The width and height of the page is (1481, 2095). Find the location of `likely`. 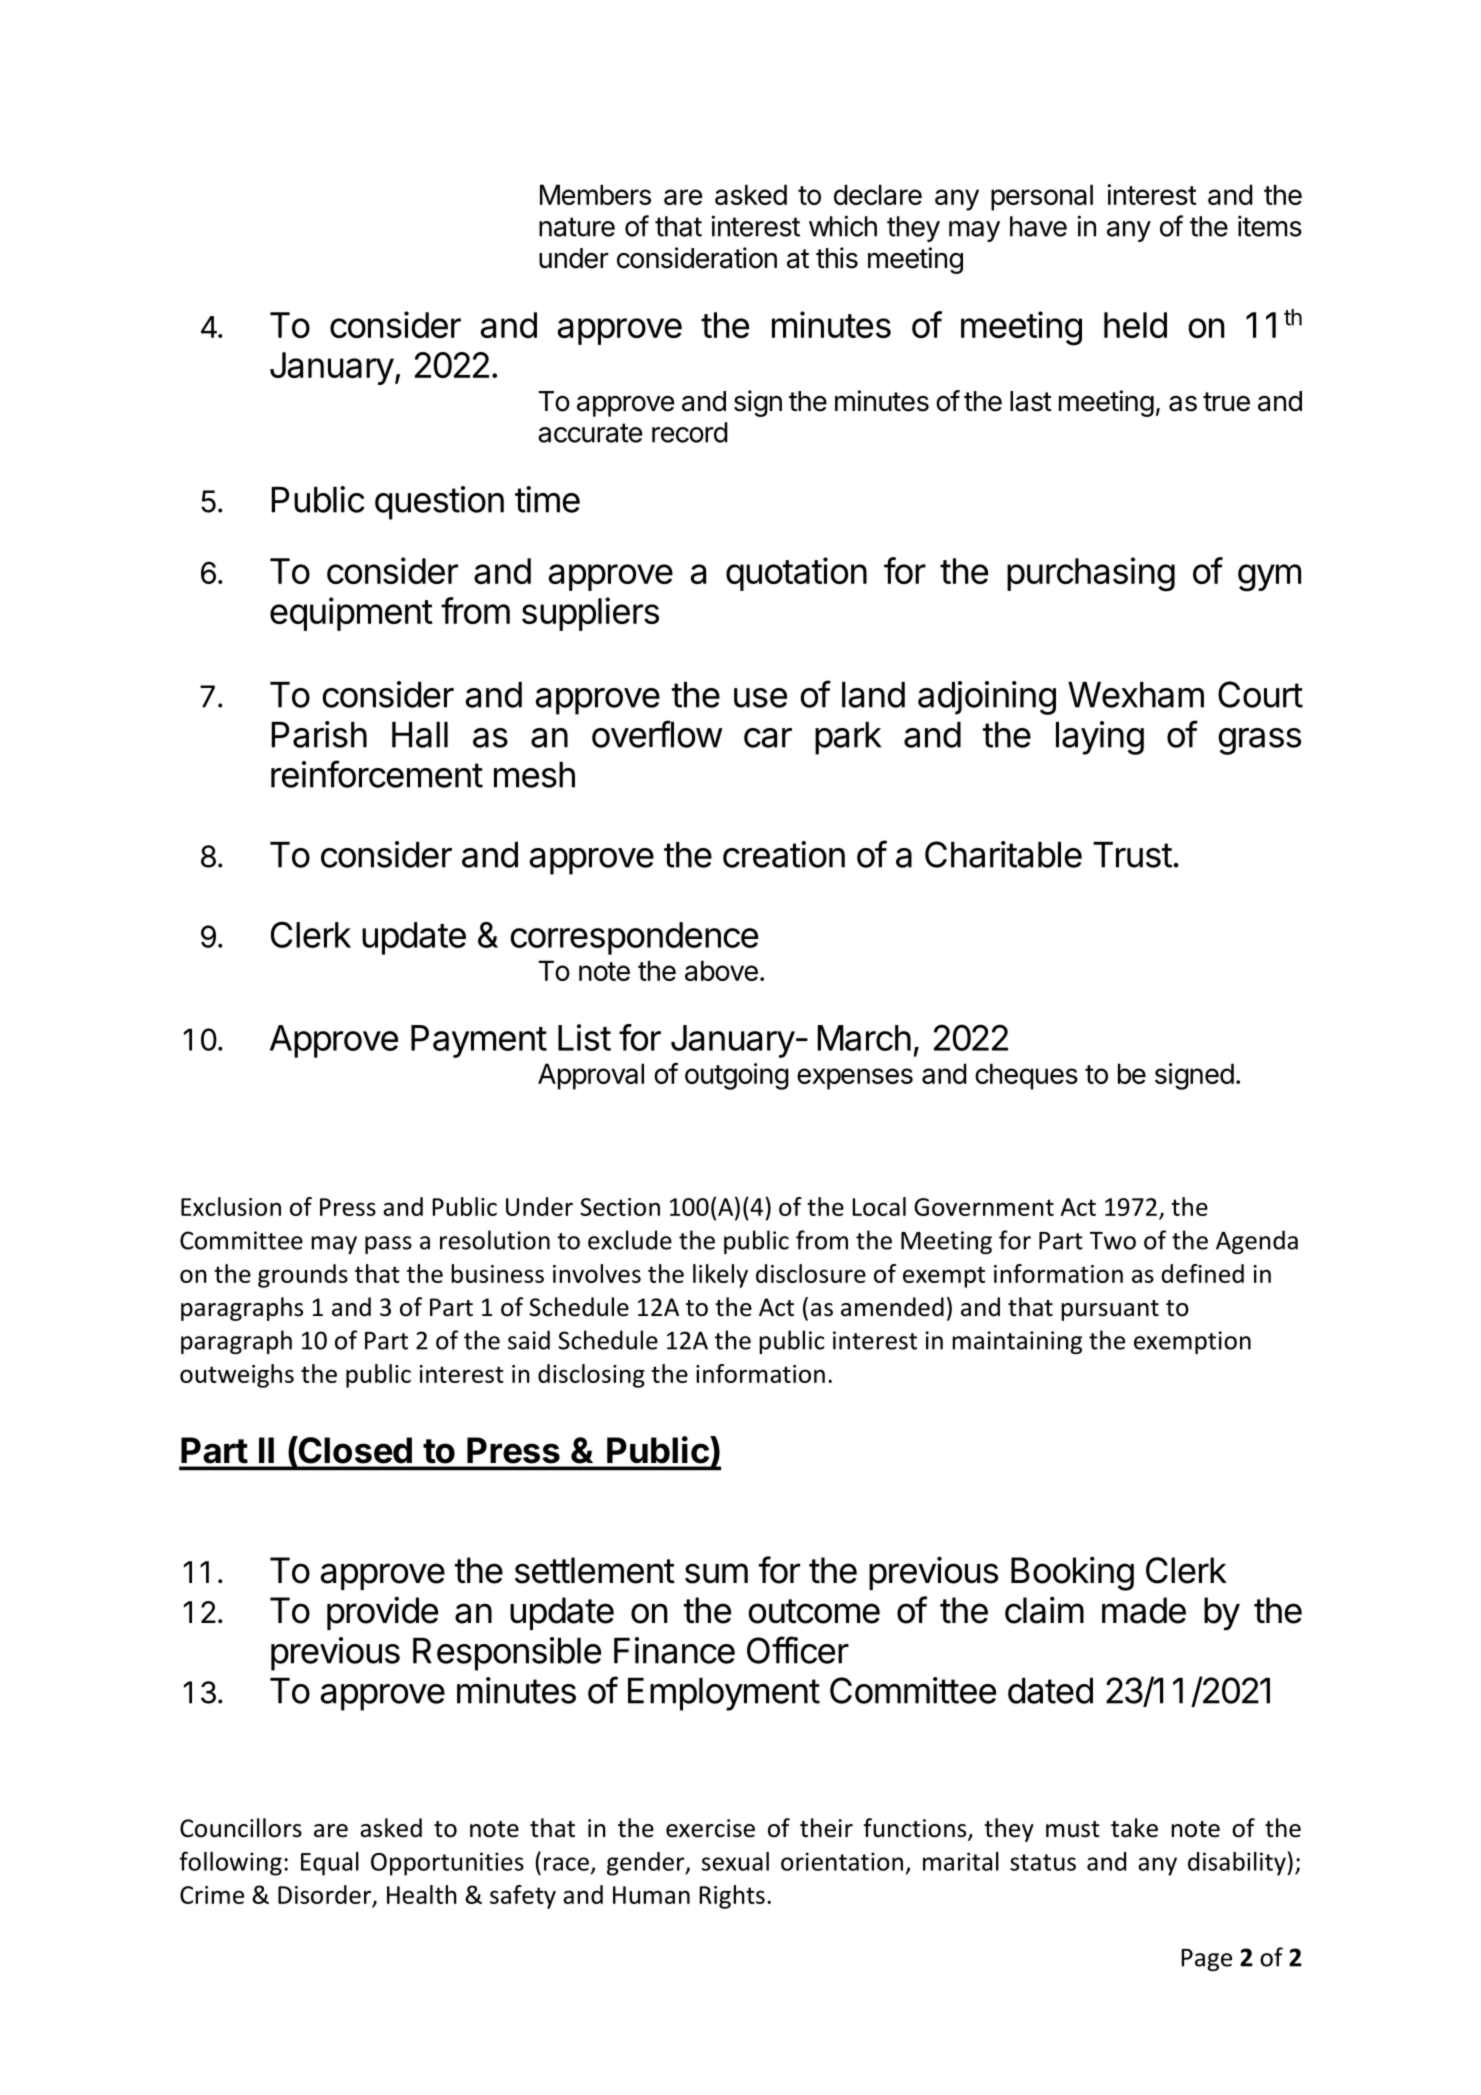

likely is located at coordinates (720, 1276).
